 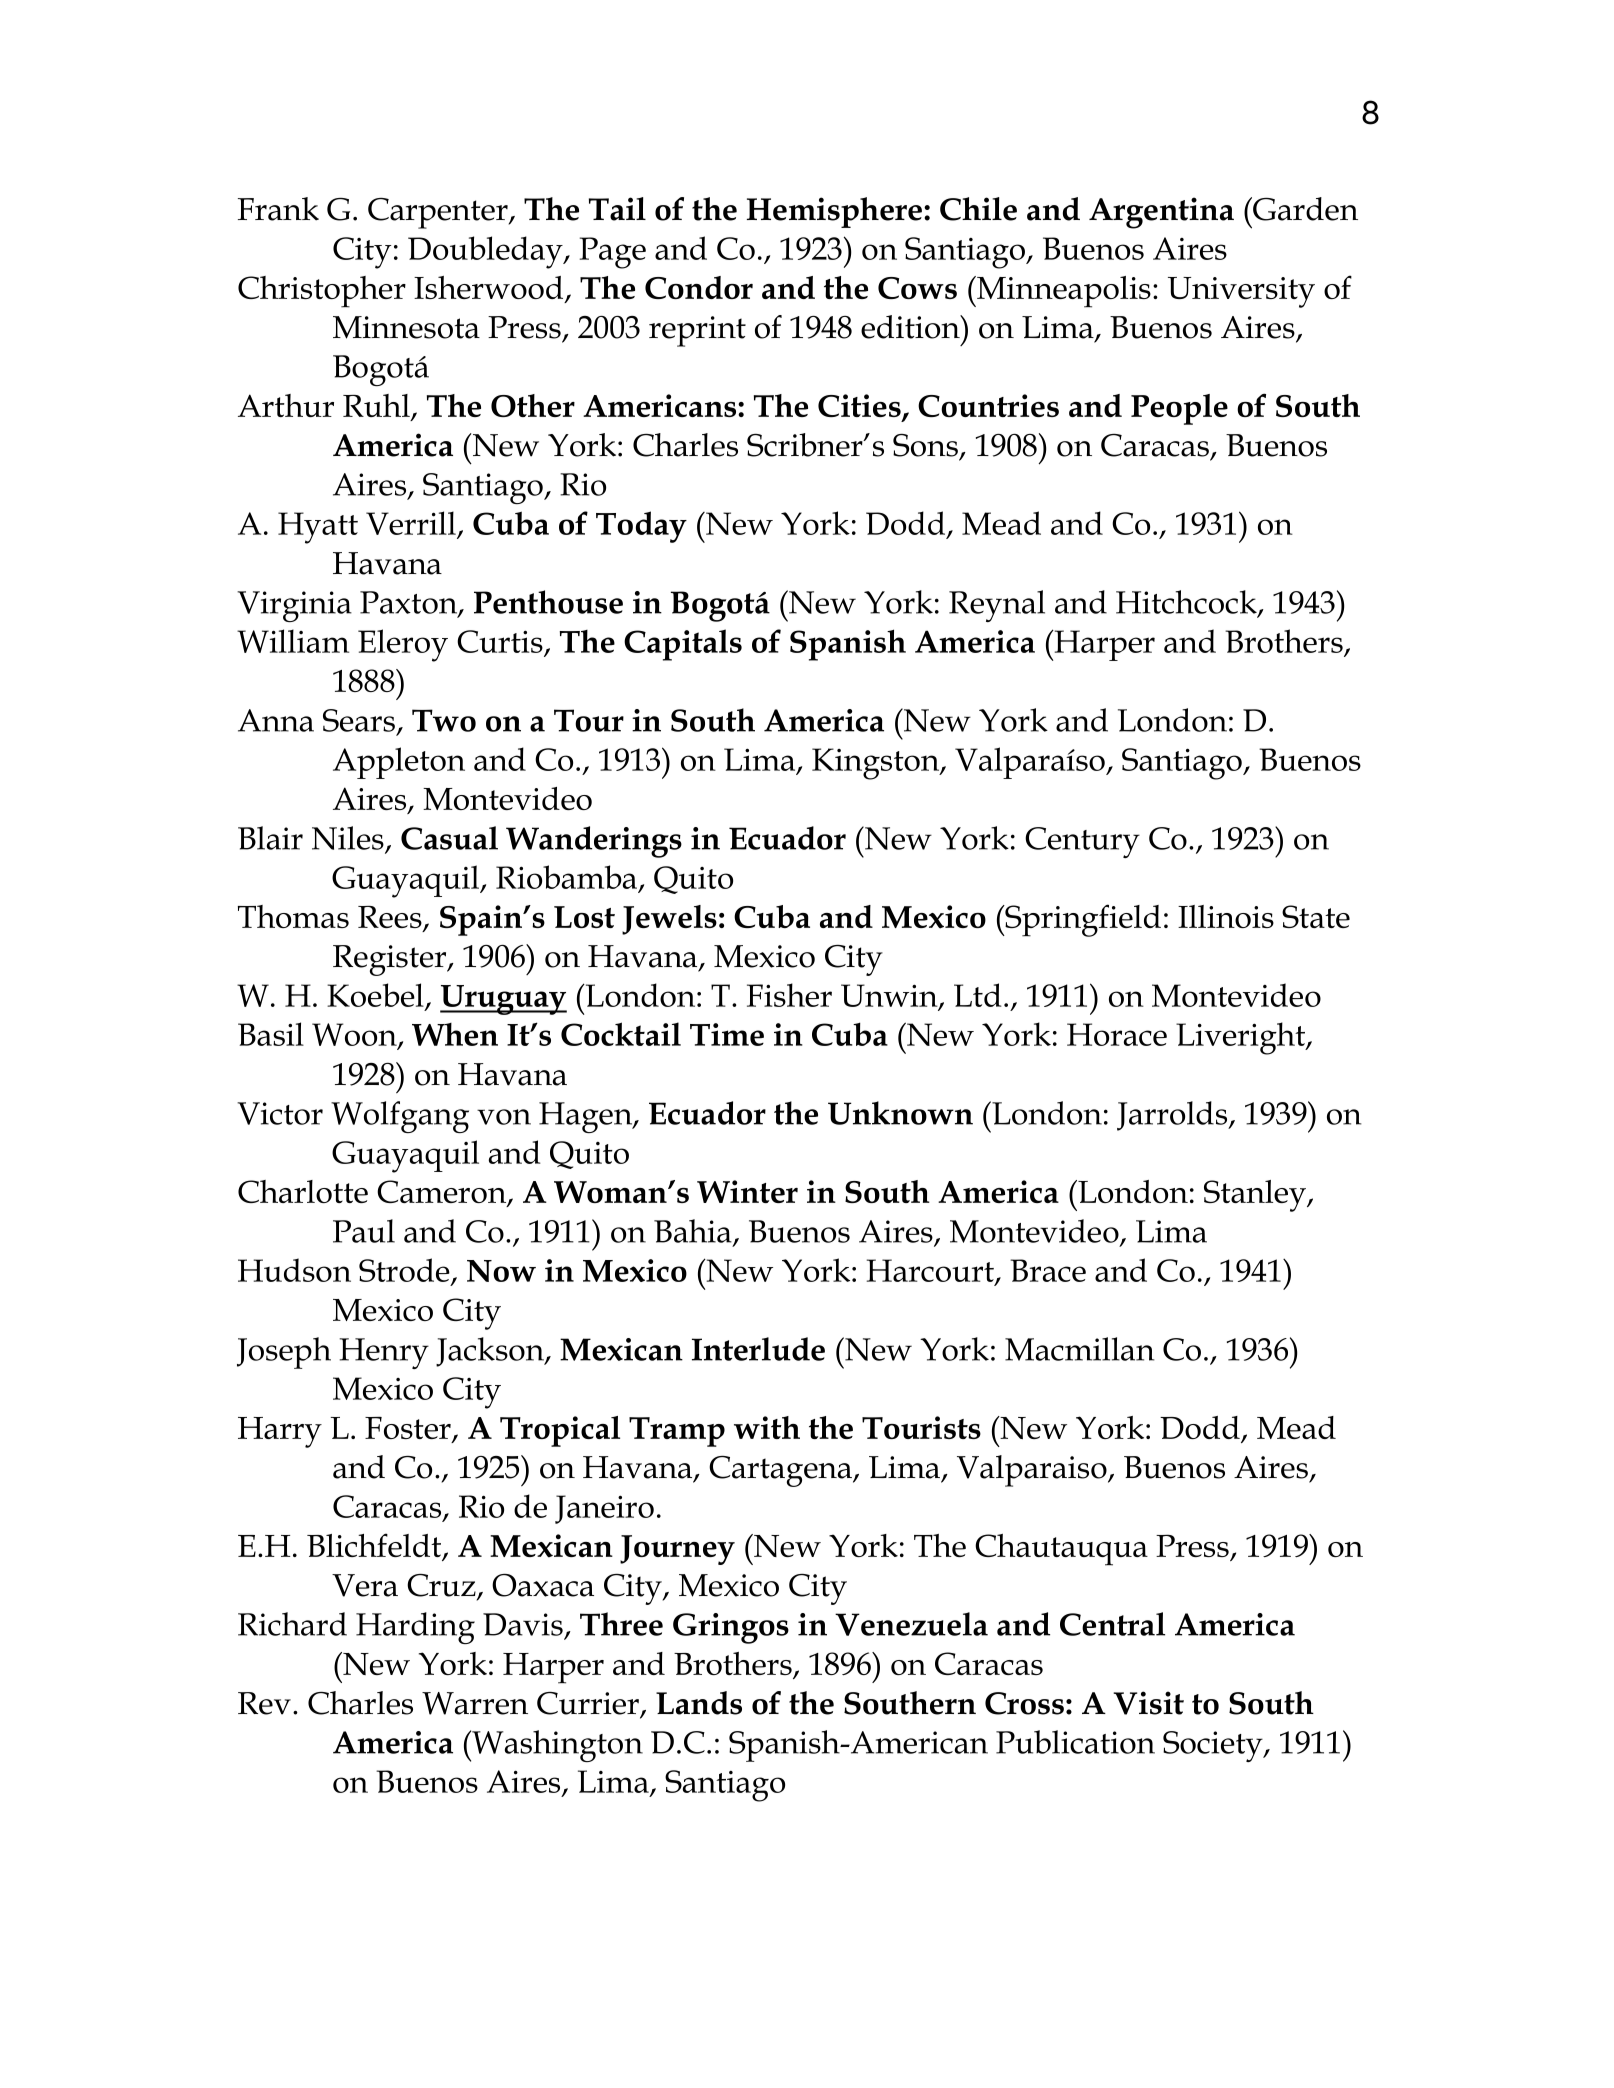 What do you see at coordinates (789, 995) in the image?
I see `Fisher` at bounding box center [789, 995].
